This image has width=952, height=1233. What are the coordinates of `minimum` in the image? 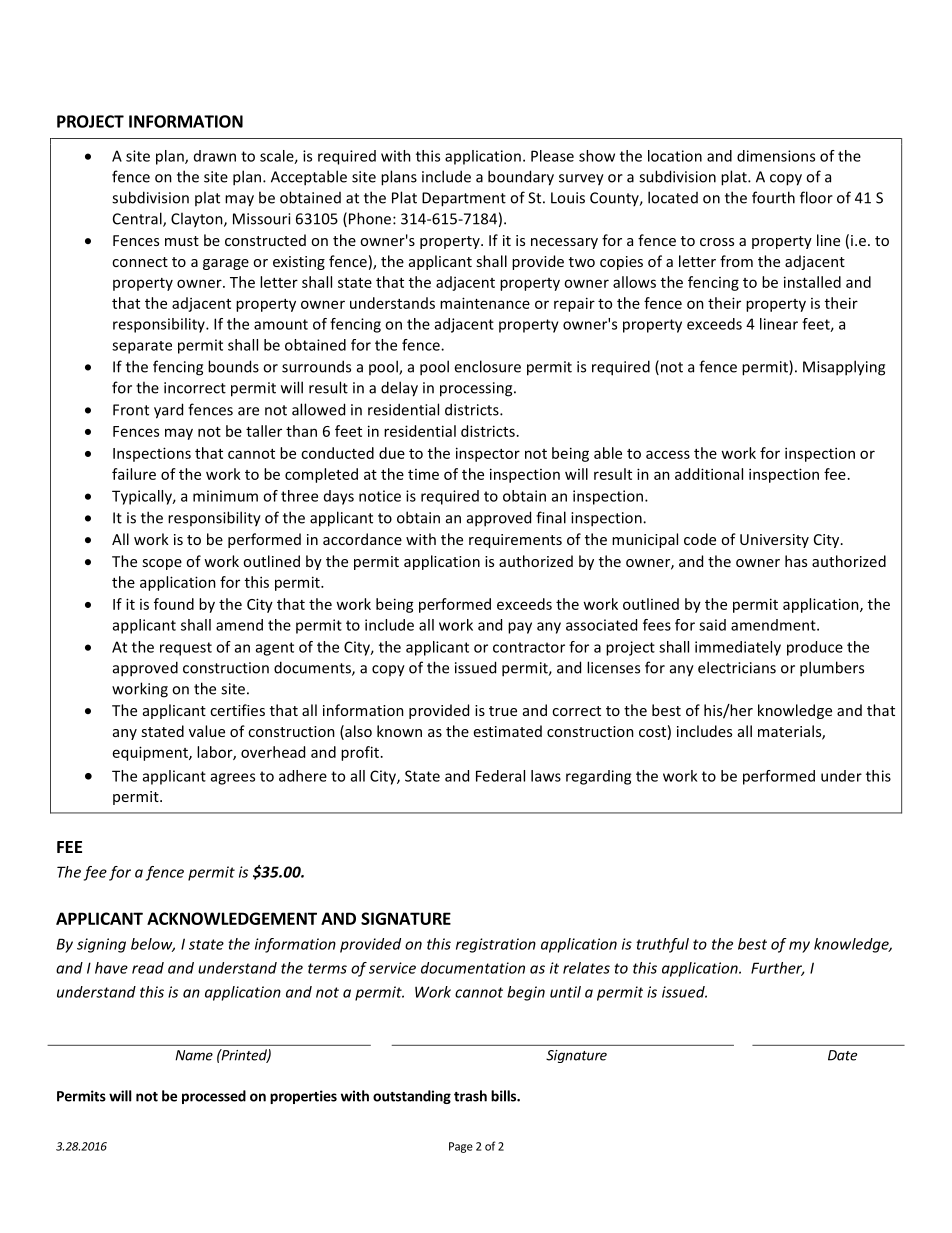 It's located at (225, 496).
